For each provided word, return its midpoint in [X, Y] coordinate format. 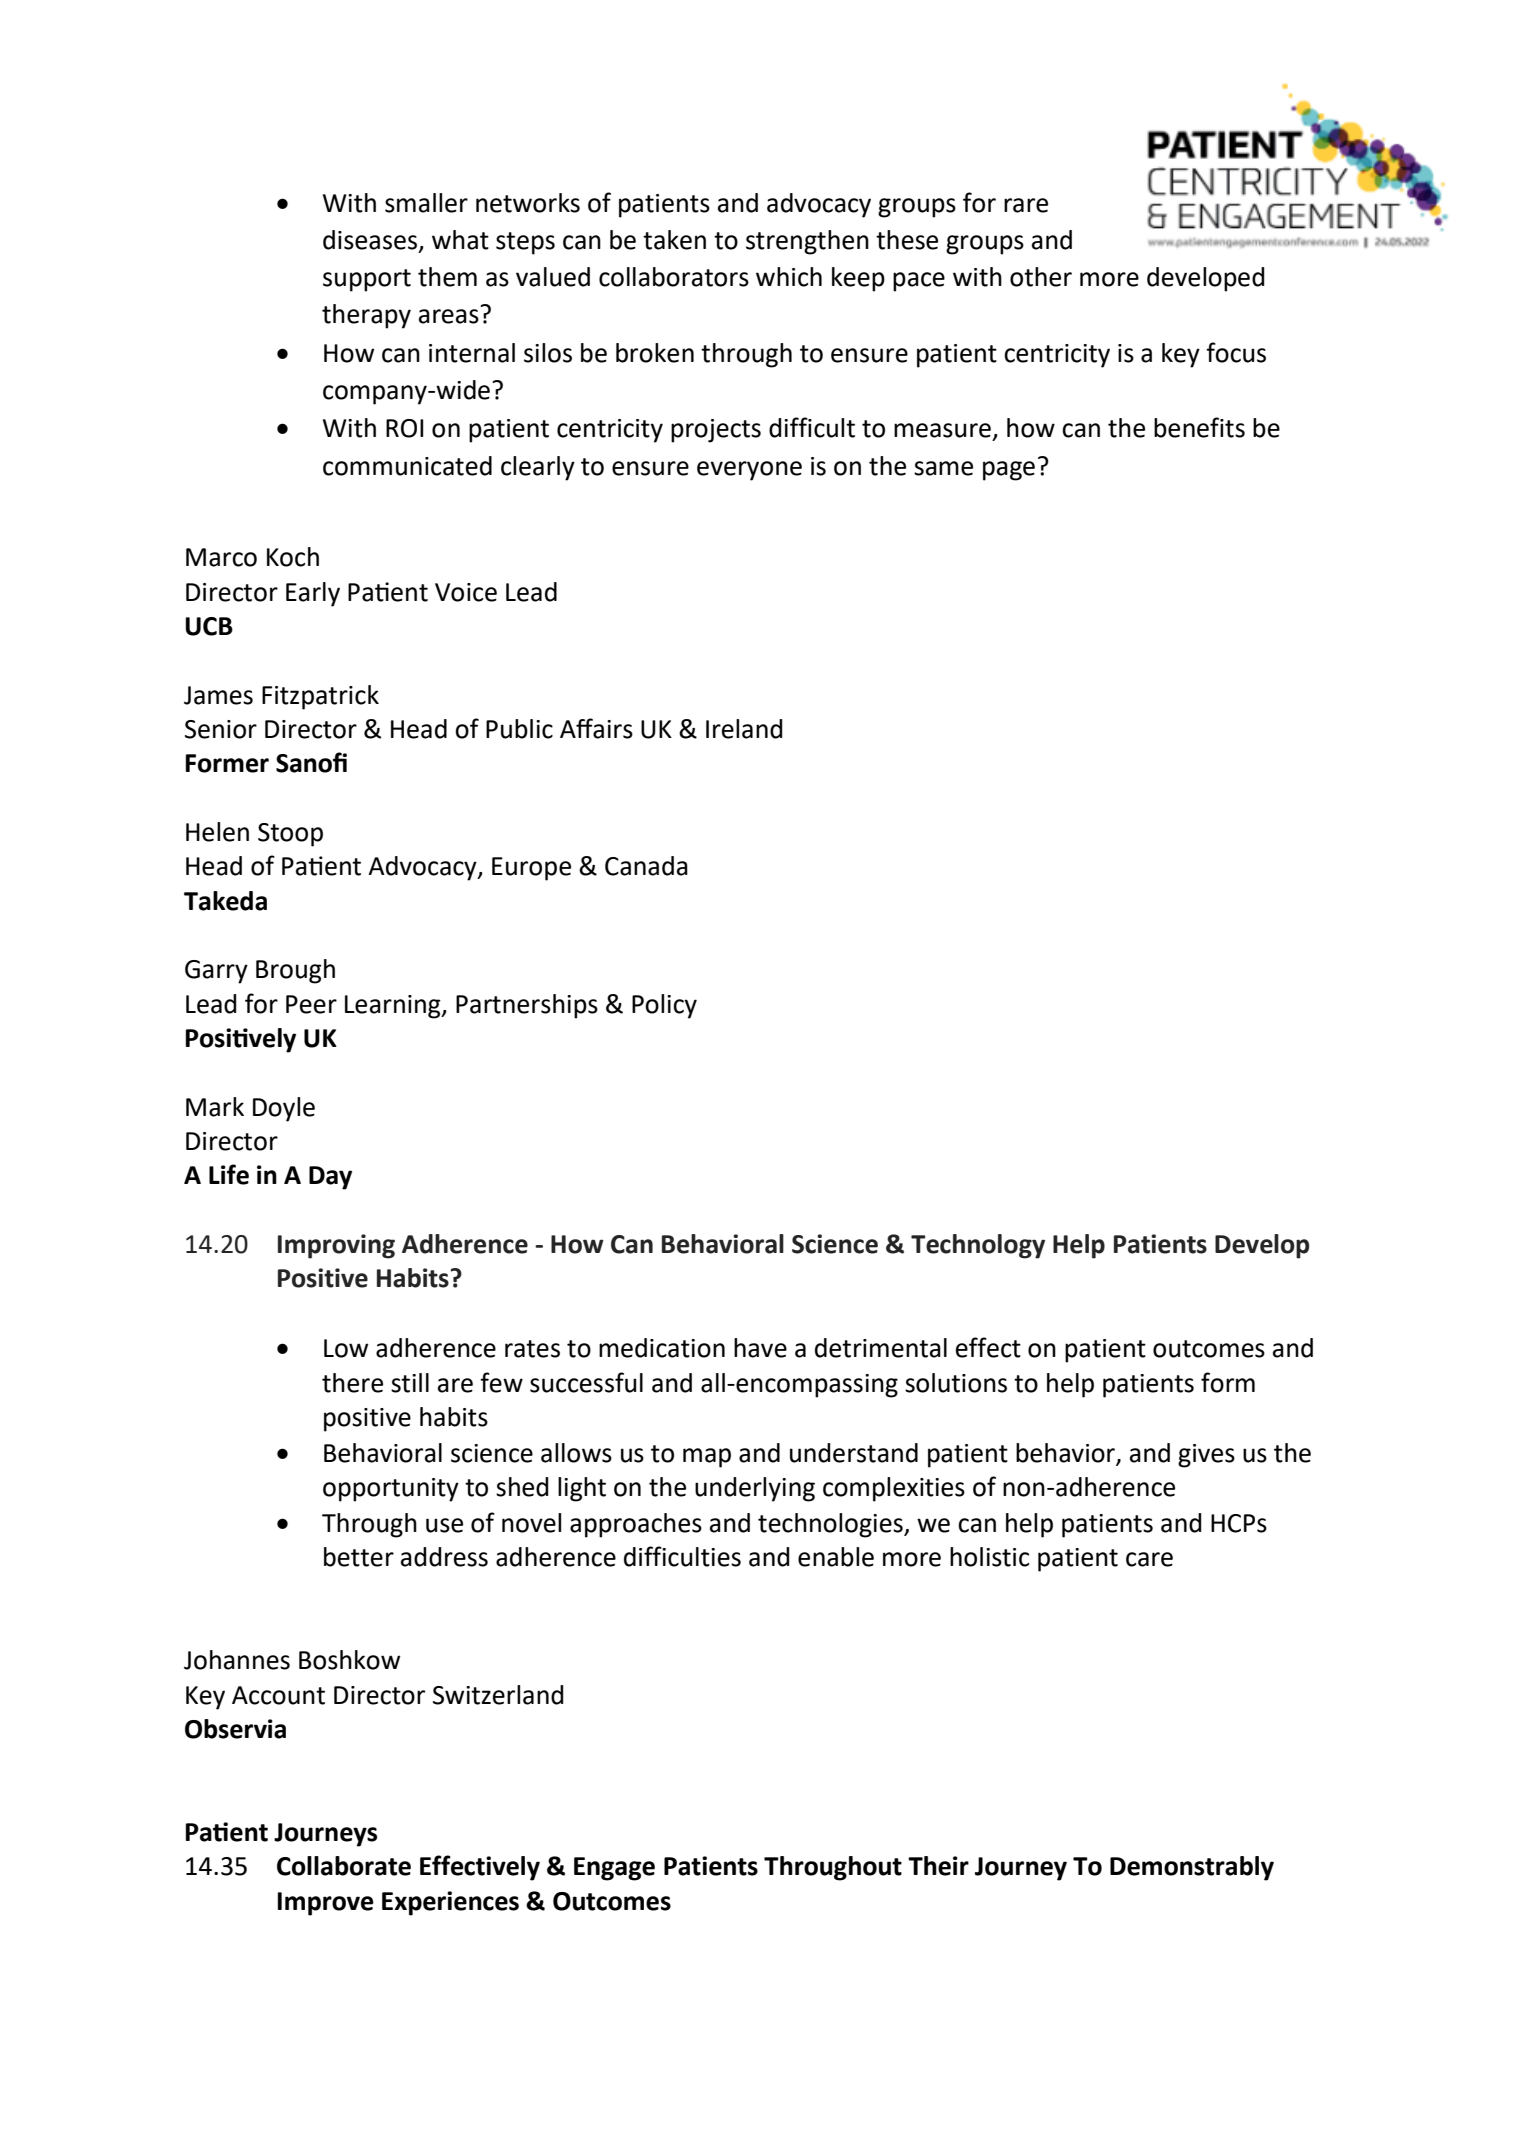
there [352, 1383]
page [1009, 471]
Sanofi [311, 762]
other [1041, 277]
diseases [370, 240]
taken [674, 240]
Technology [978, 1246]
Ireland [744, 729]
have [760, 1348]
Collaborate [344, 1866]
